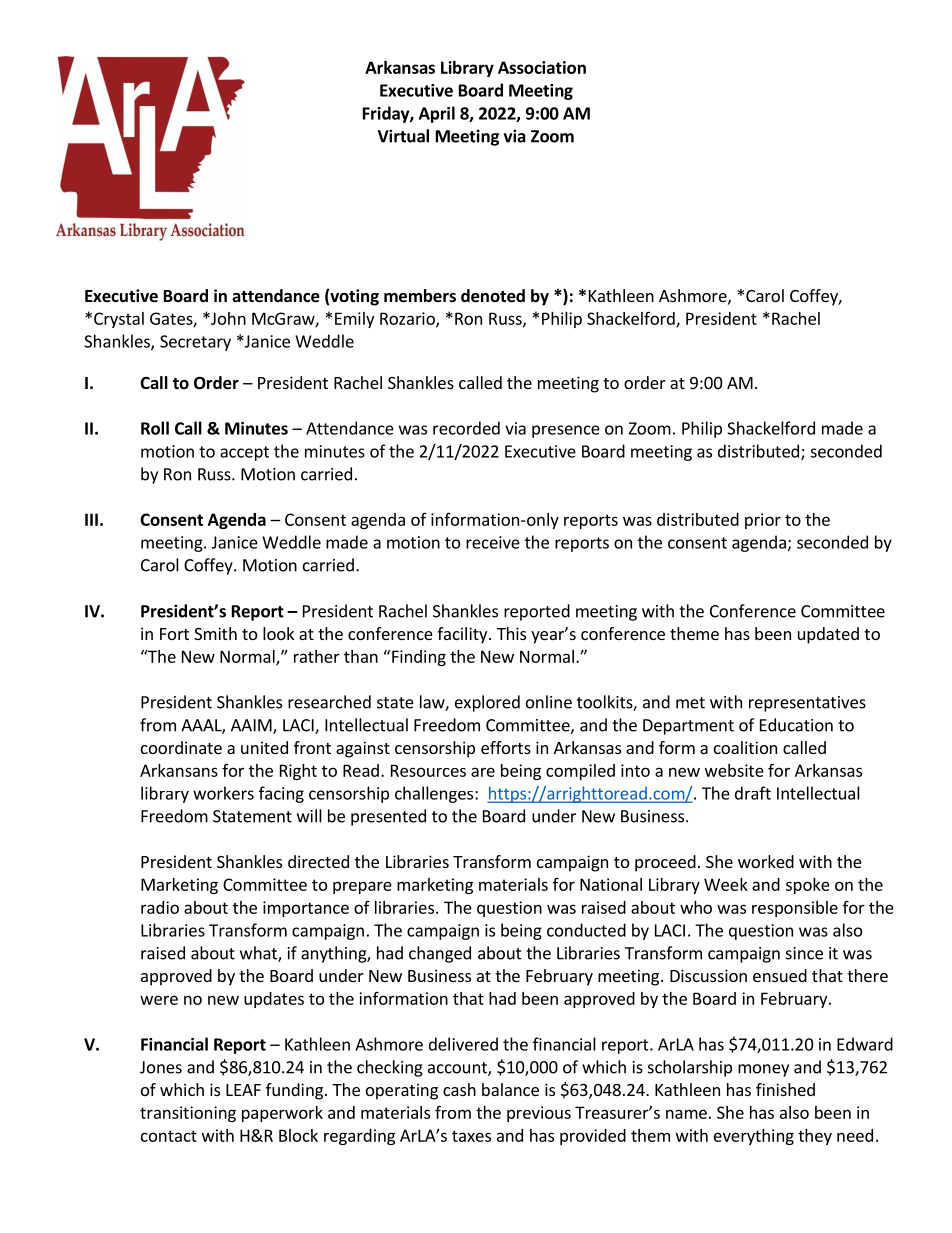  What do you see at coordinates (188, 1114) in the document?
I see `transitioning` at bounding box center [188, 1114].
